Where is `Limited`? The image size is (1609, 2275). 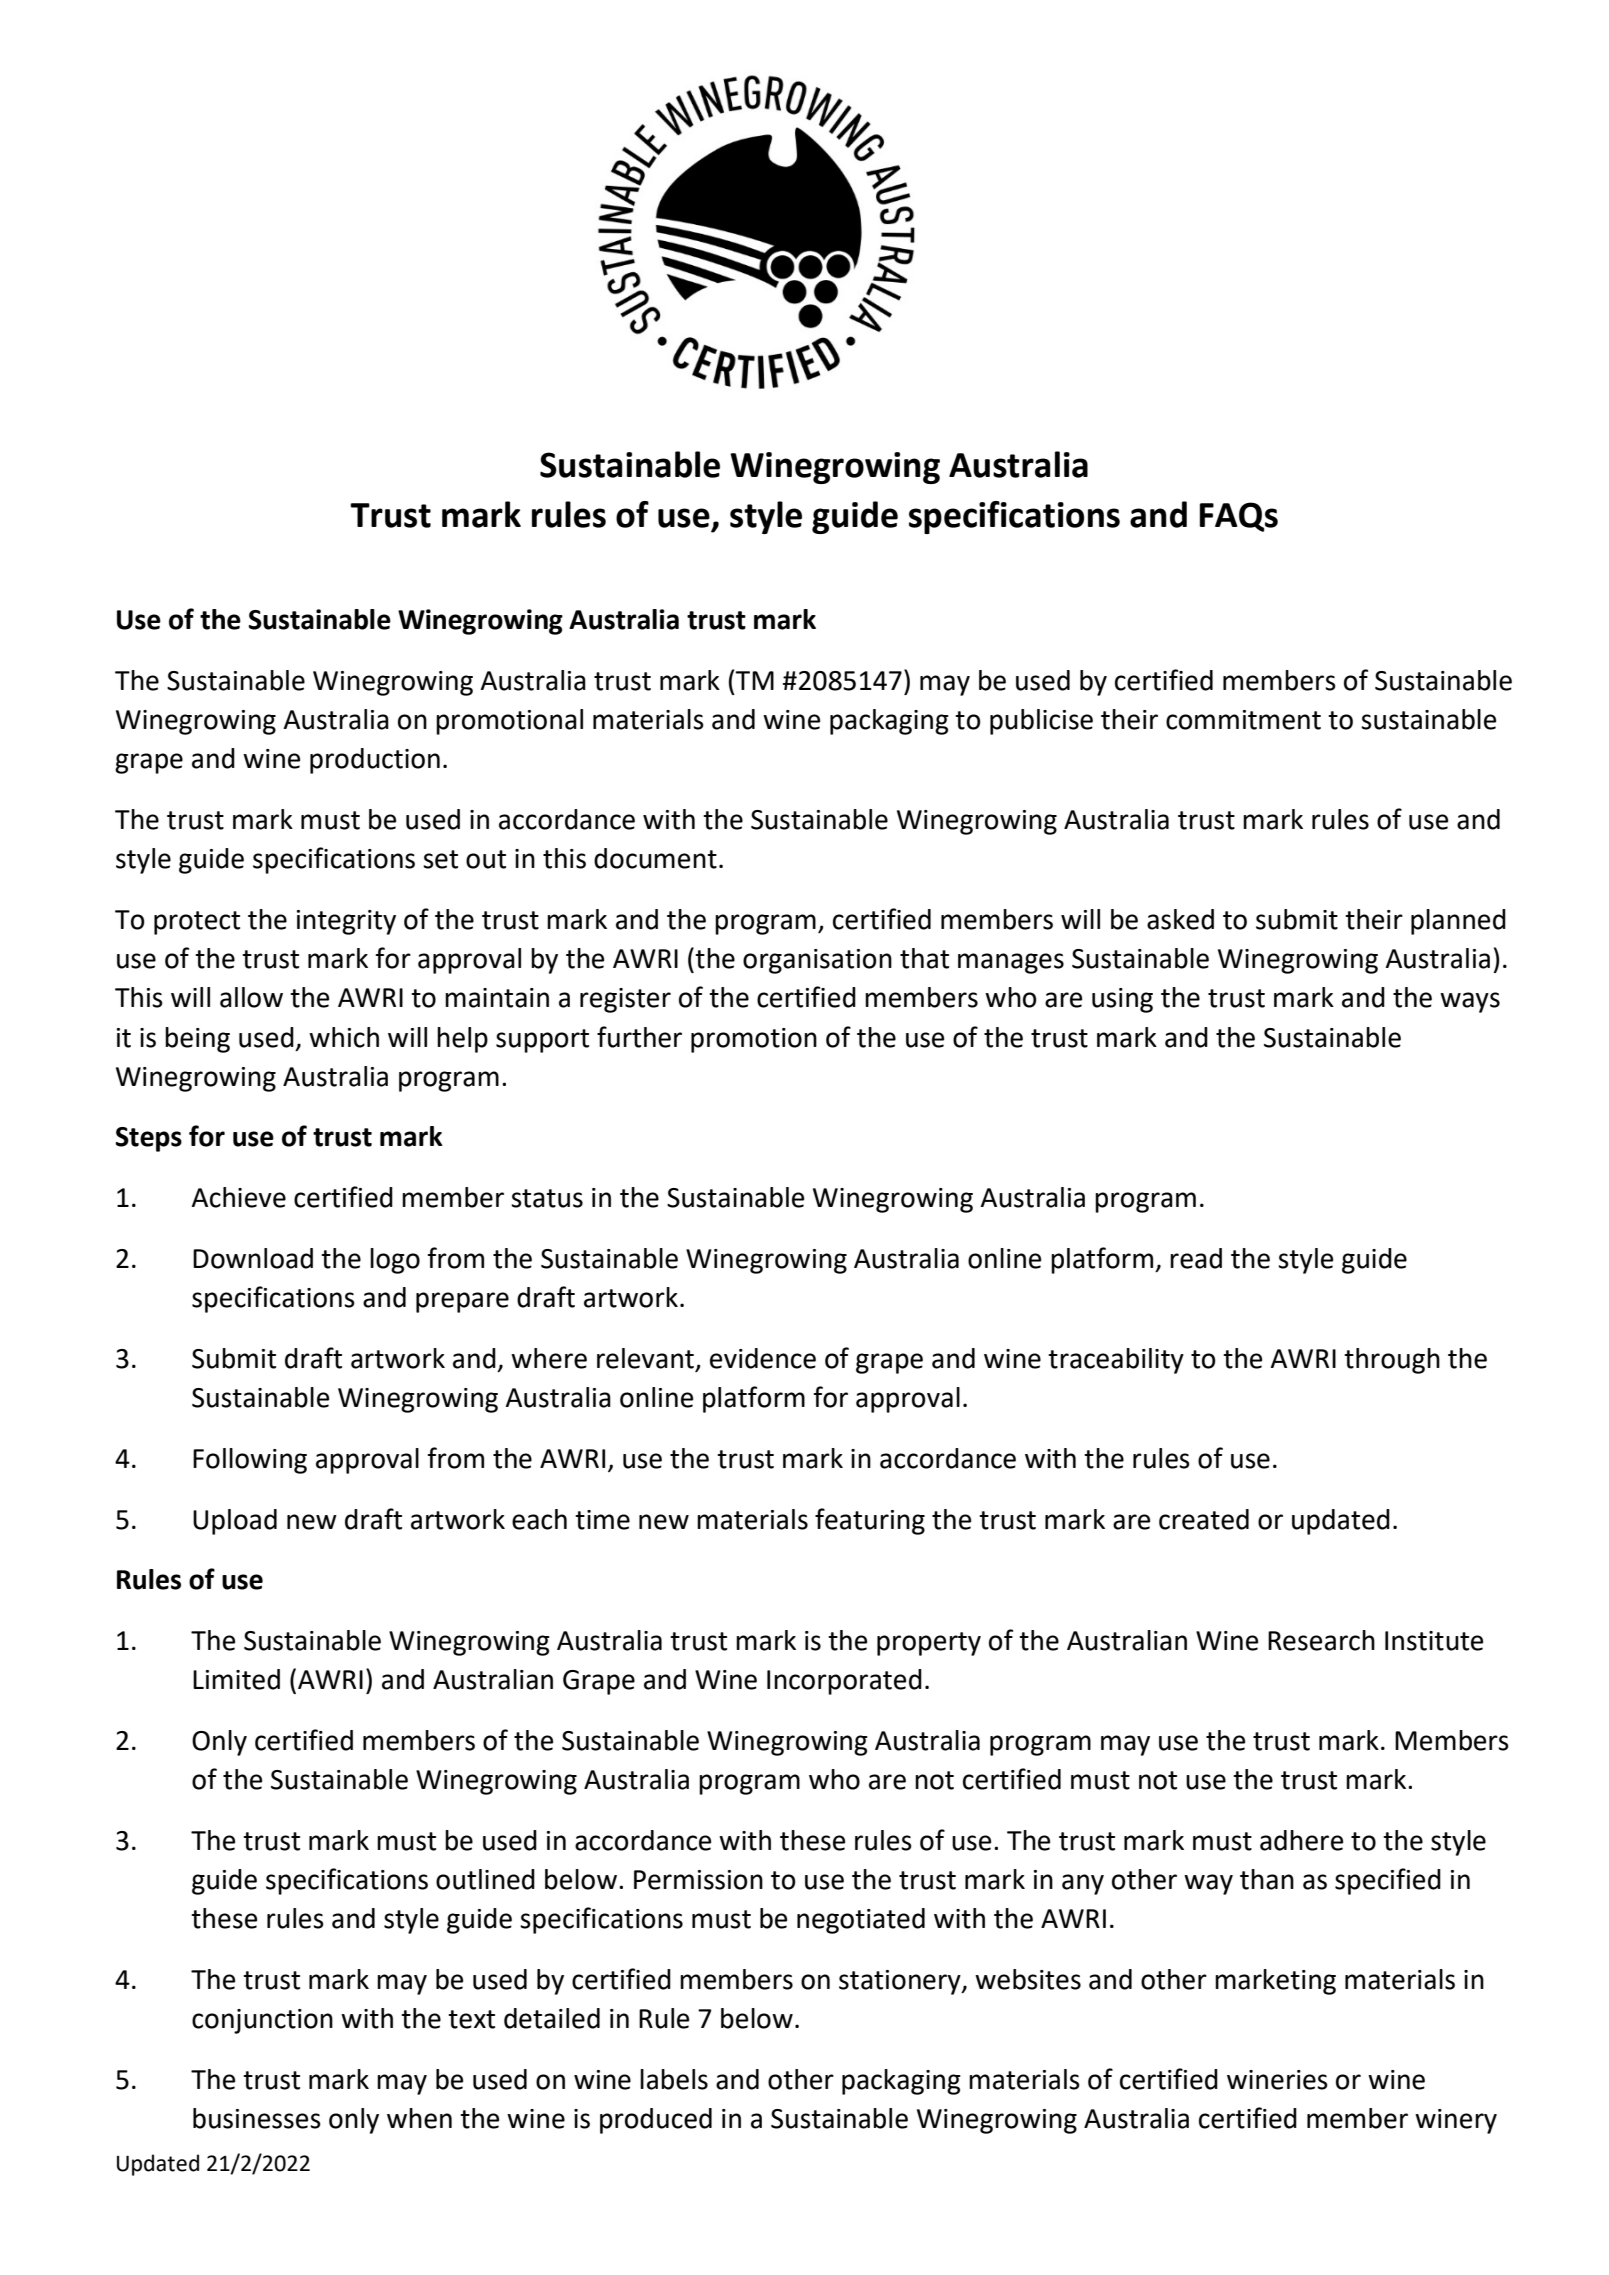
Limited is located at coordinates (236, 1679).
